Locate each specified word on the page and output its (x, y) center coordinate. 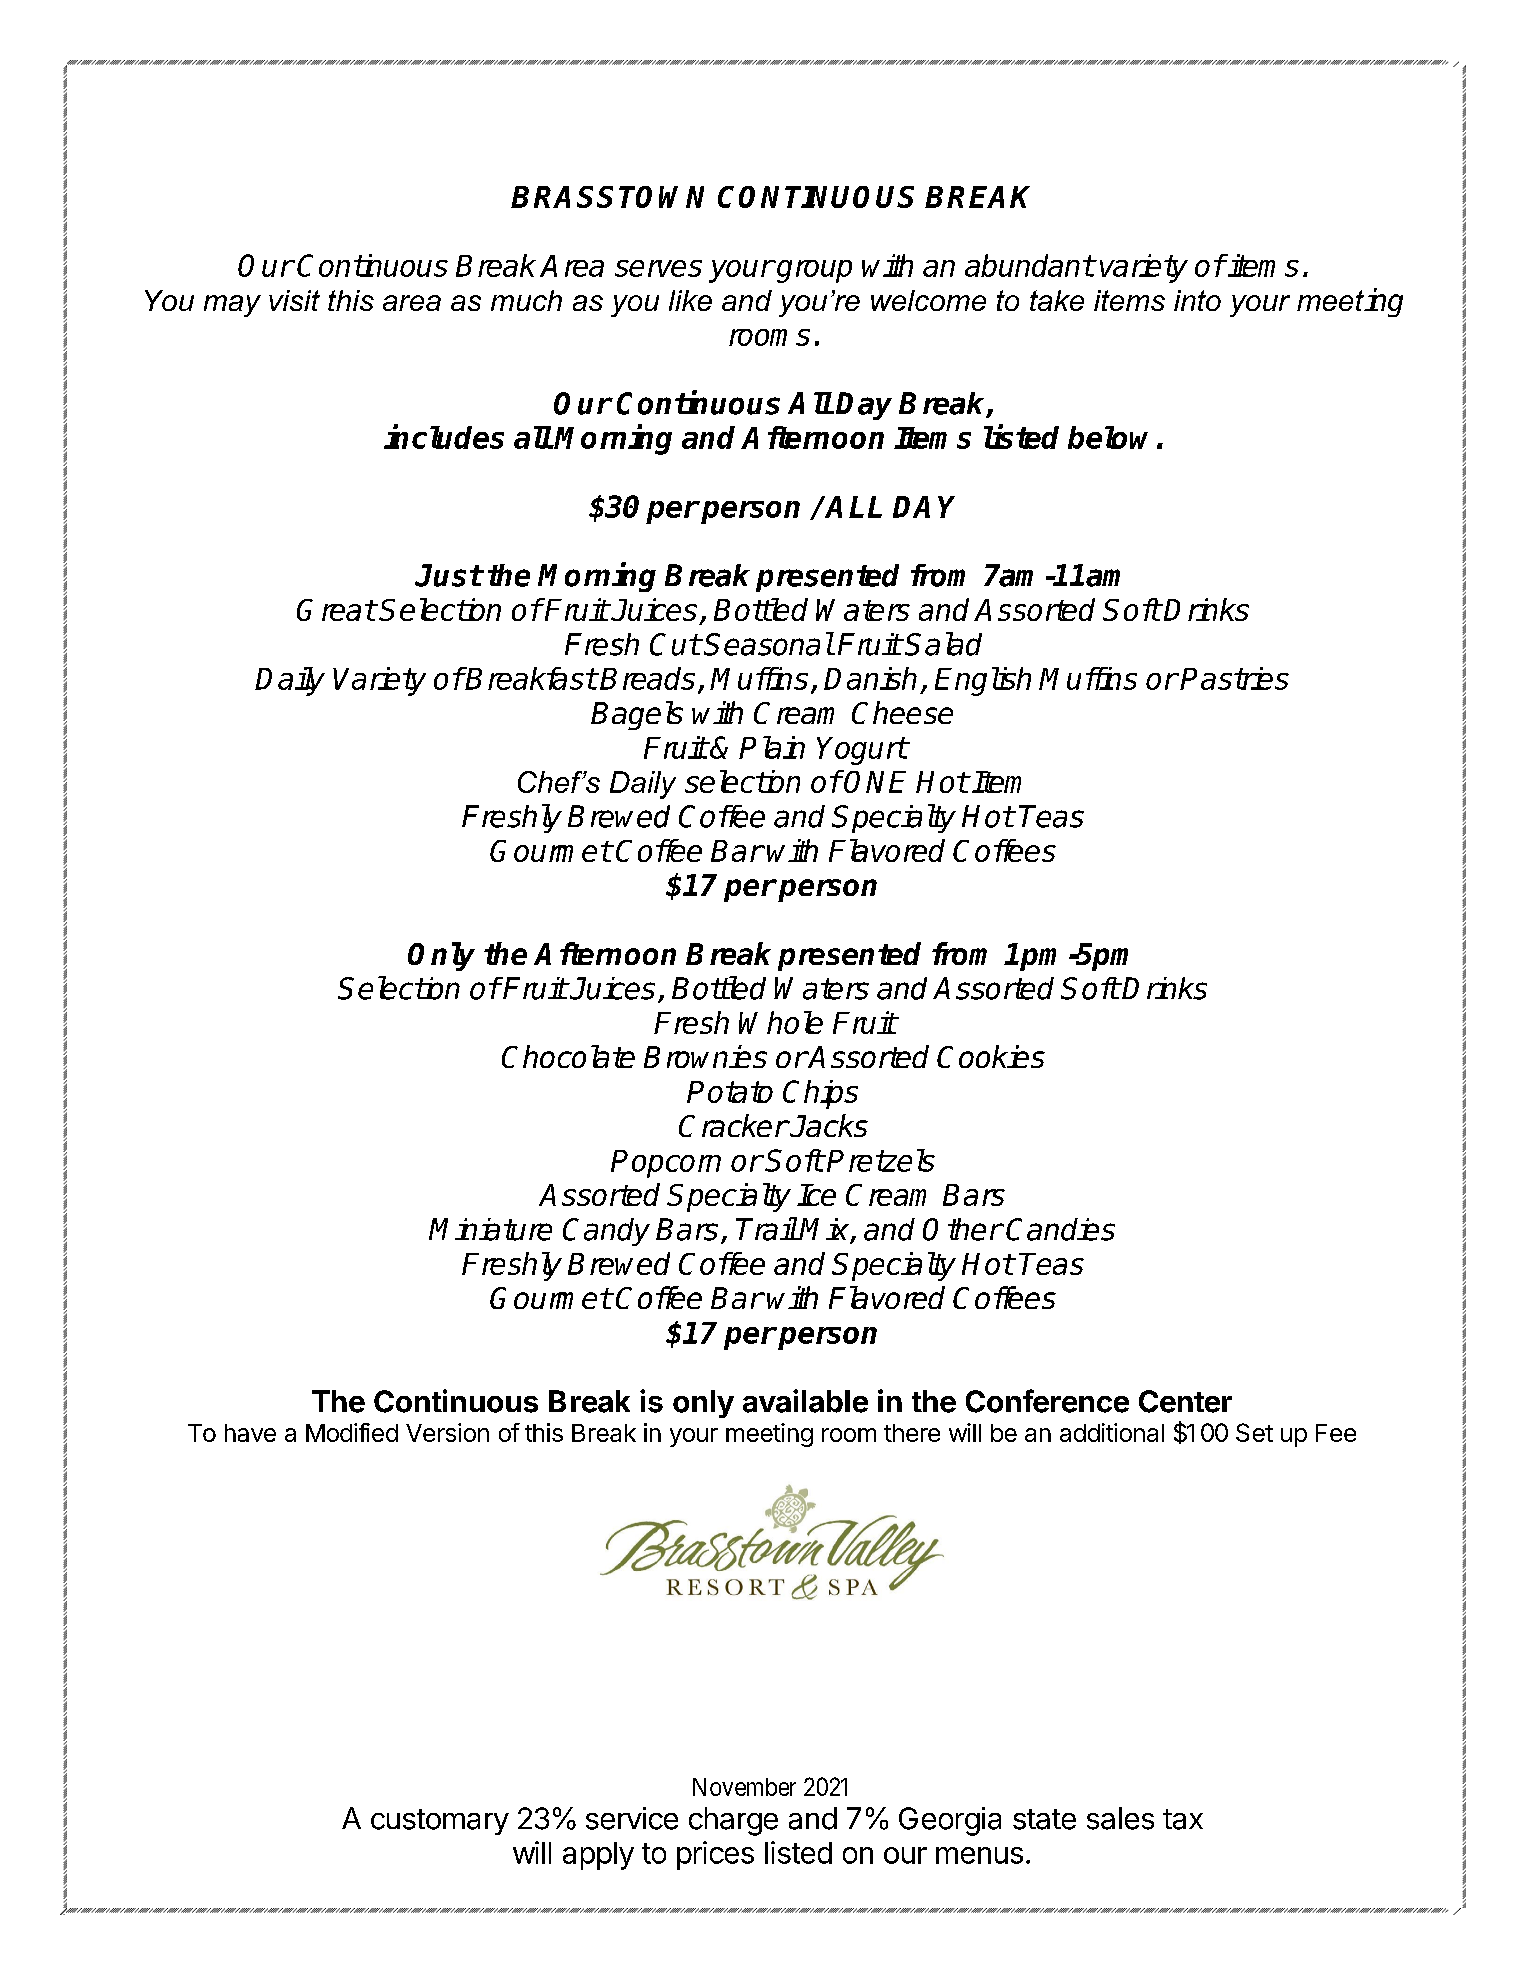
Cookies (991, 1056)
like (690, 300)
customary (440, 1822)
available (805, 1401)
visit (294, 300)
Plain (772, 747)
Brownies (705, 1056)
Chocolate (568, 1056)
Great (336, 610)
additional (1112, 1432)
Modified (352, 1432)
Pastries (1234, 678)
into (1197, 300)
